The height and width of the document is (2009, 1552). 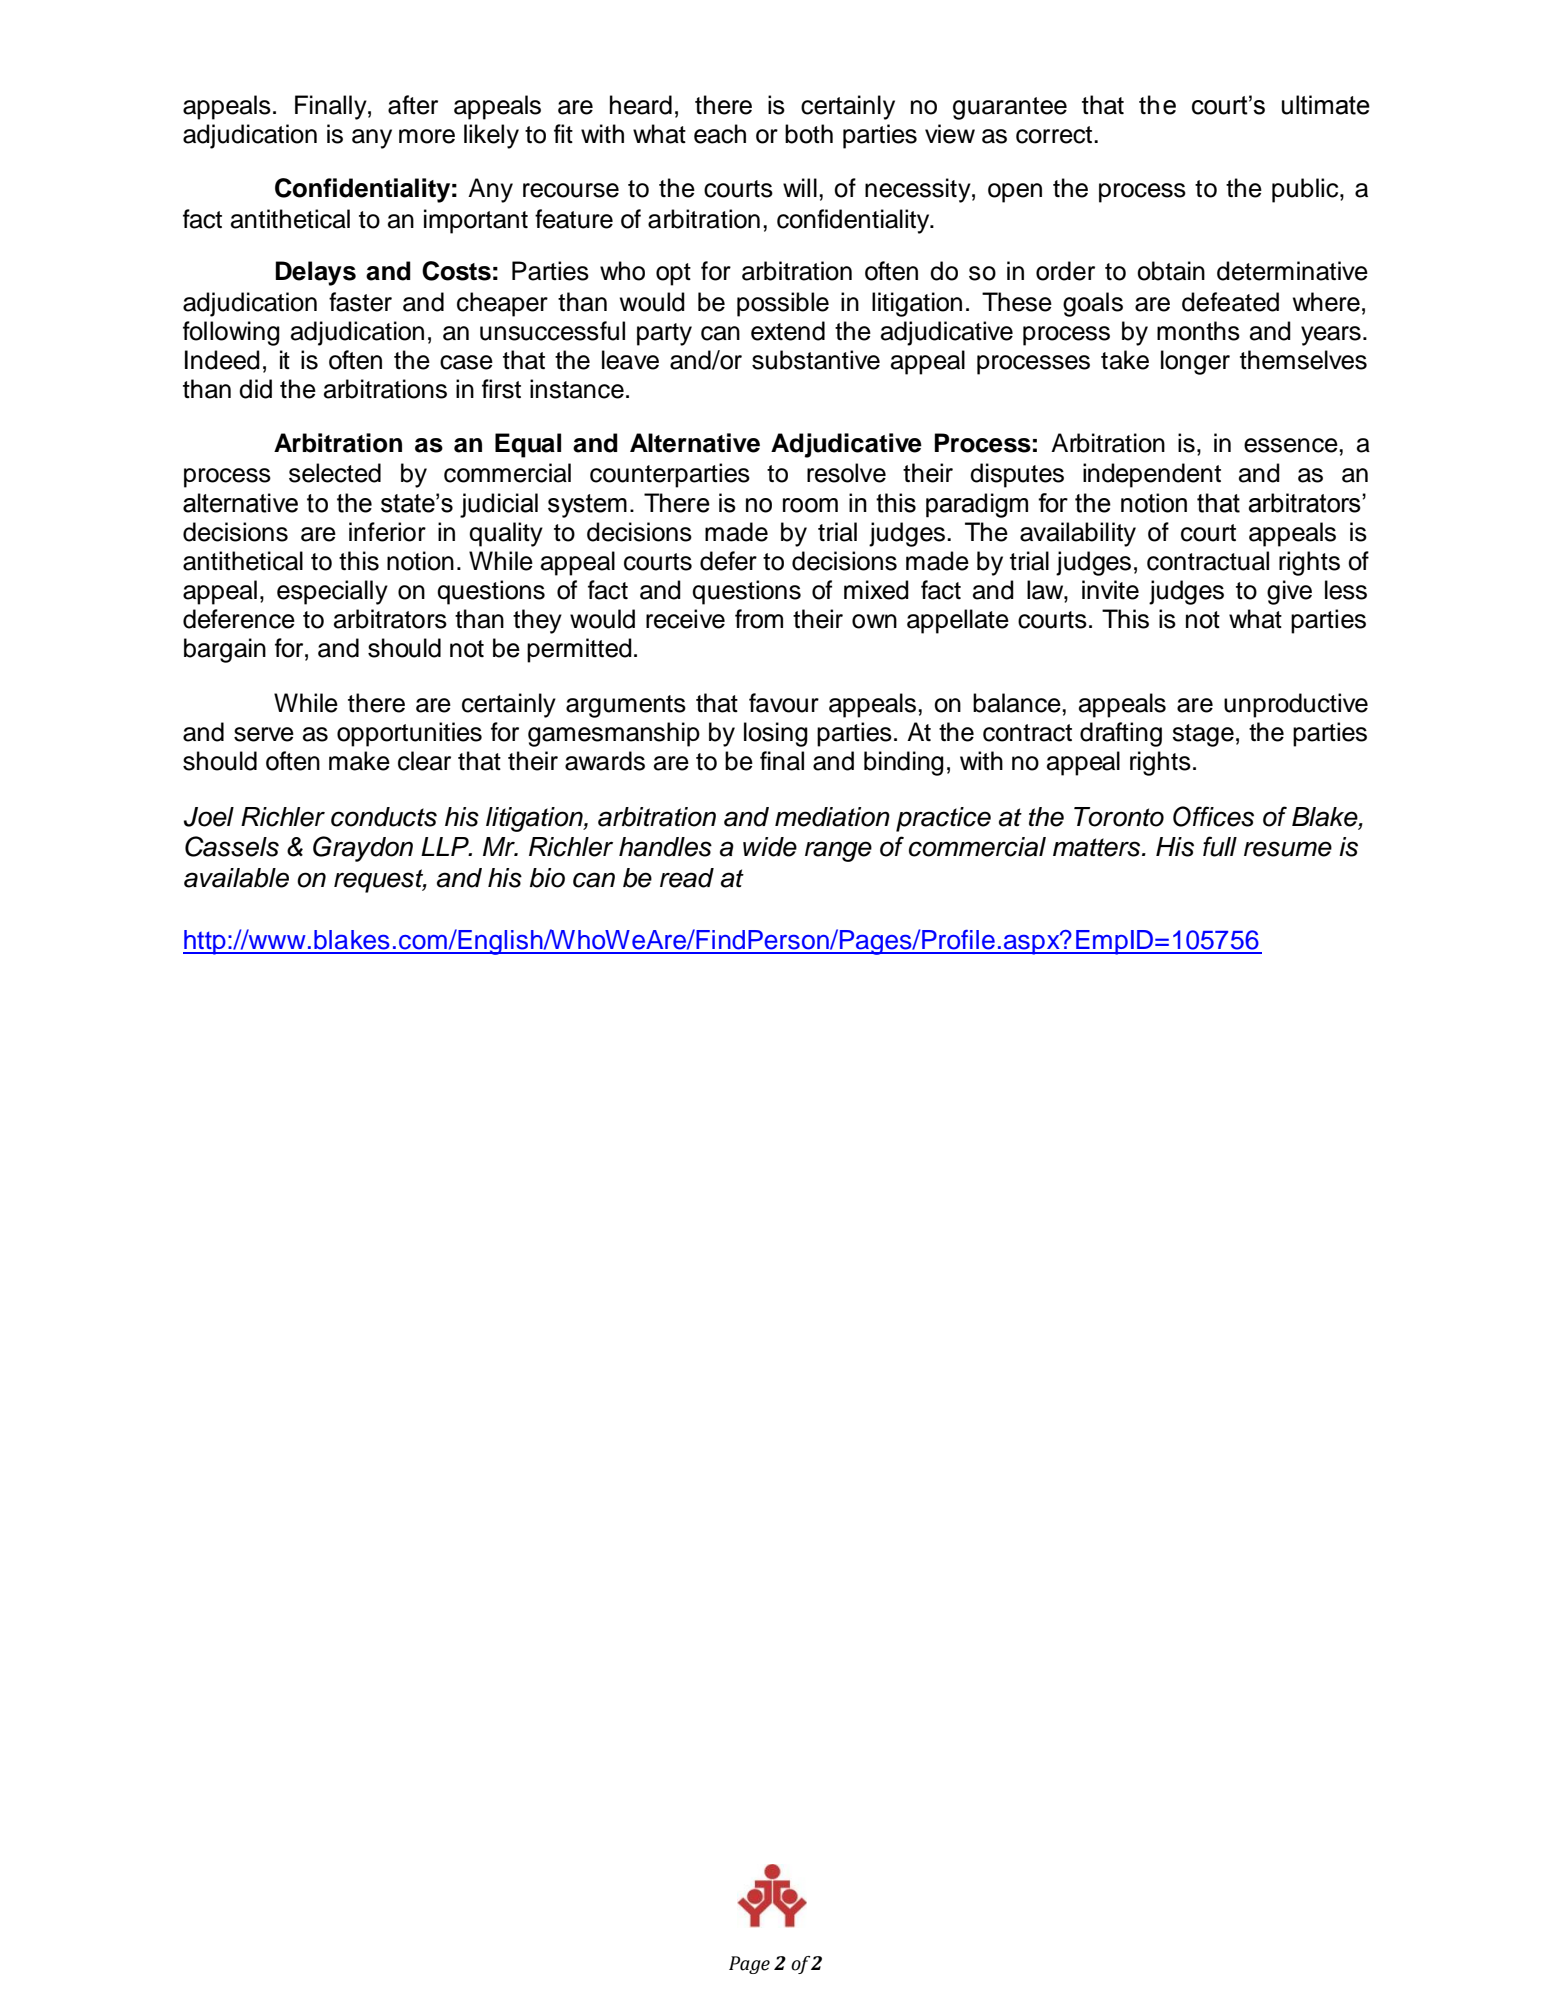 What do you see at coordinates (1230, 302) in the document?
I see `defeated` at bounding box center [1230, 302].
